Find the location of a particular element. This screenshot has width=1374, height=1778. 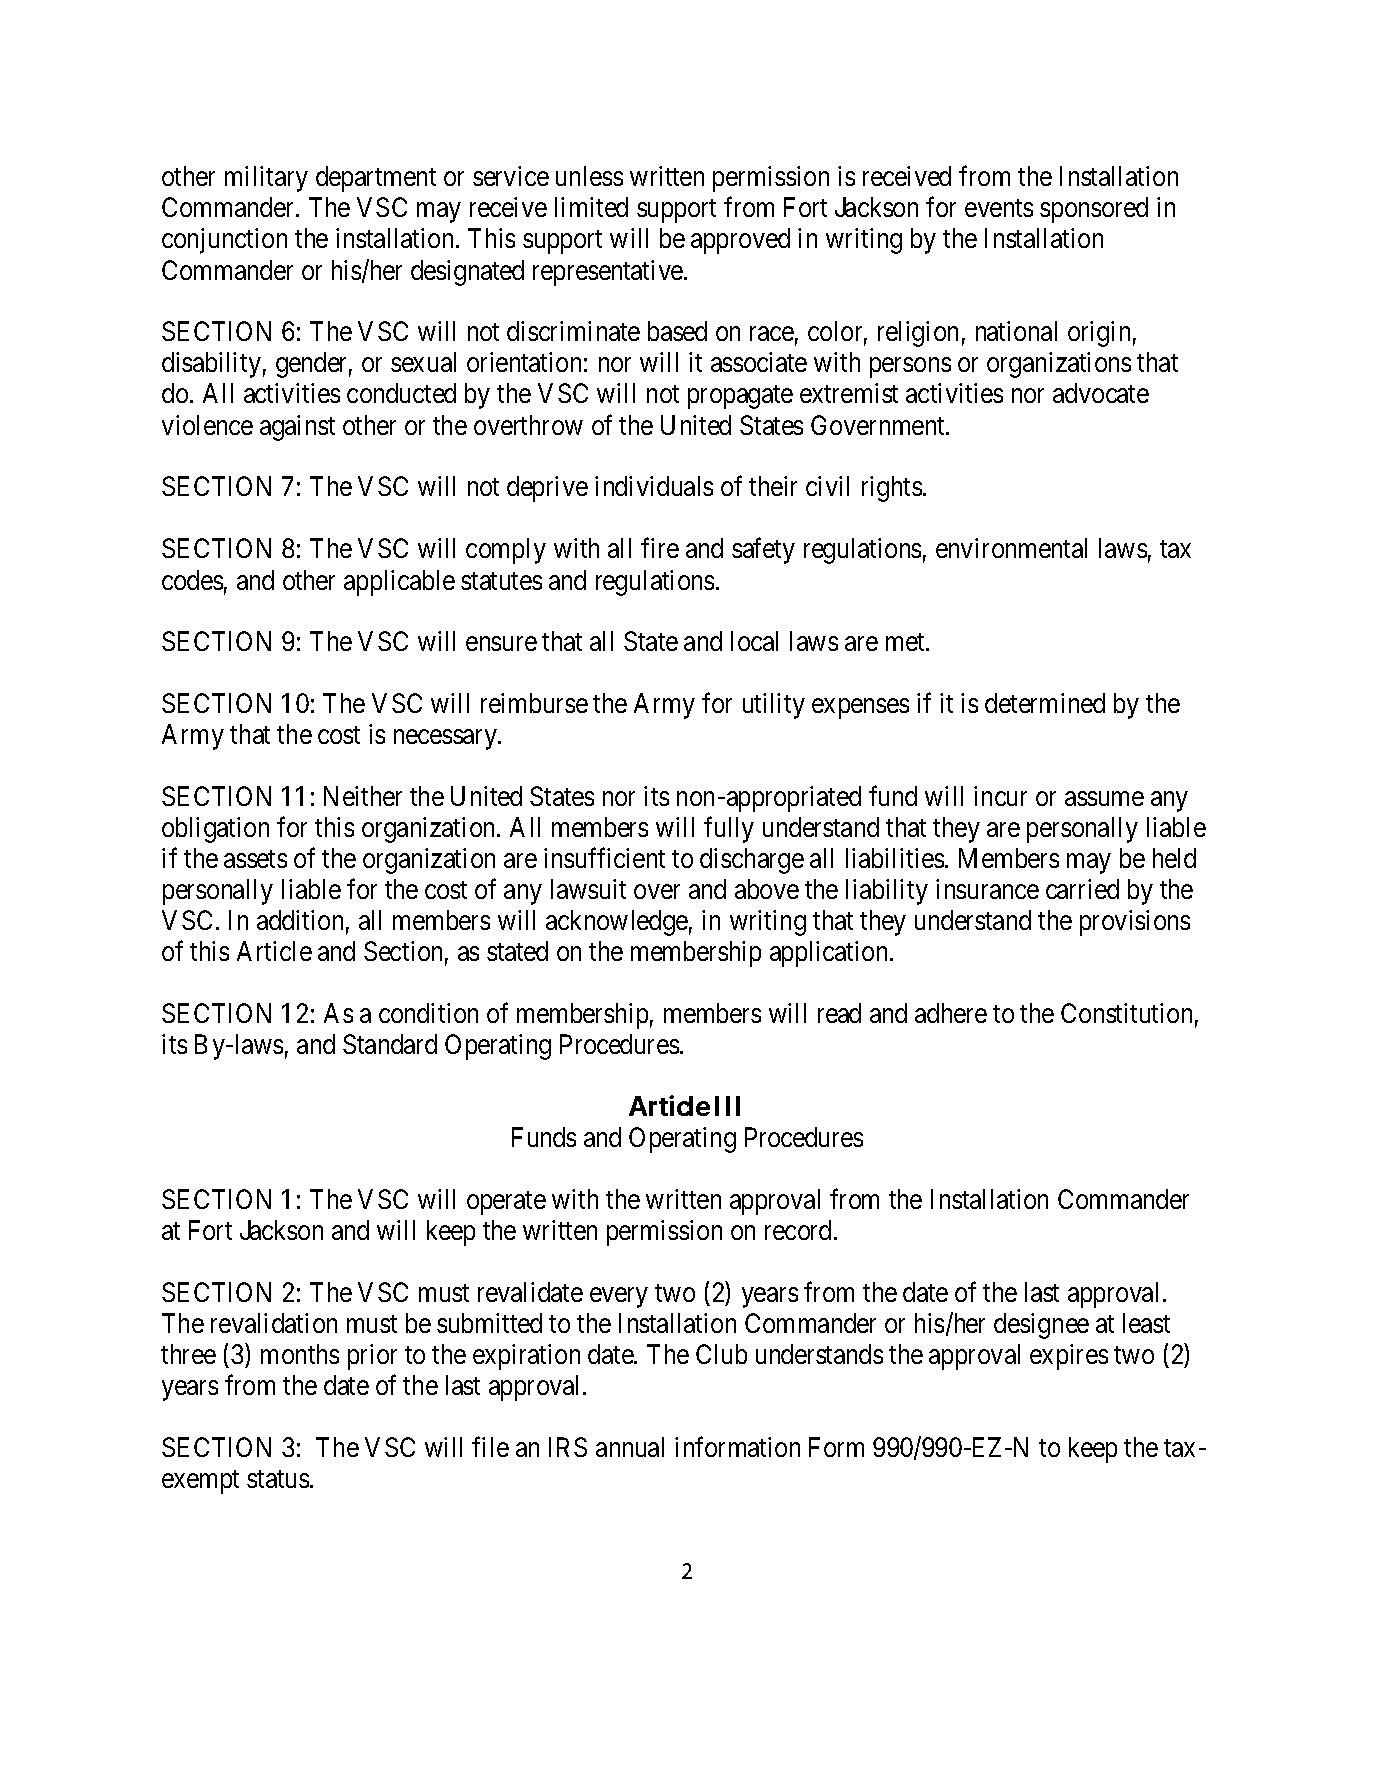

approved is located at coordinates (740, 241).
